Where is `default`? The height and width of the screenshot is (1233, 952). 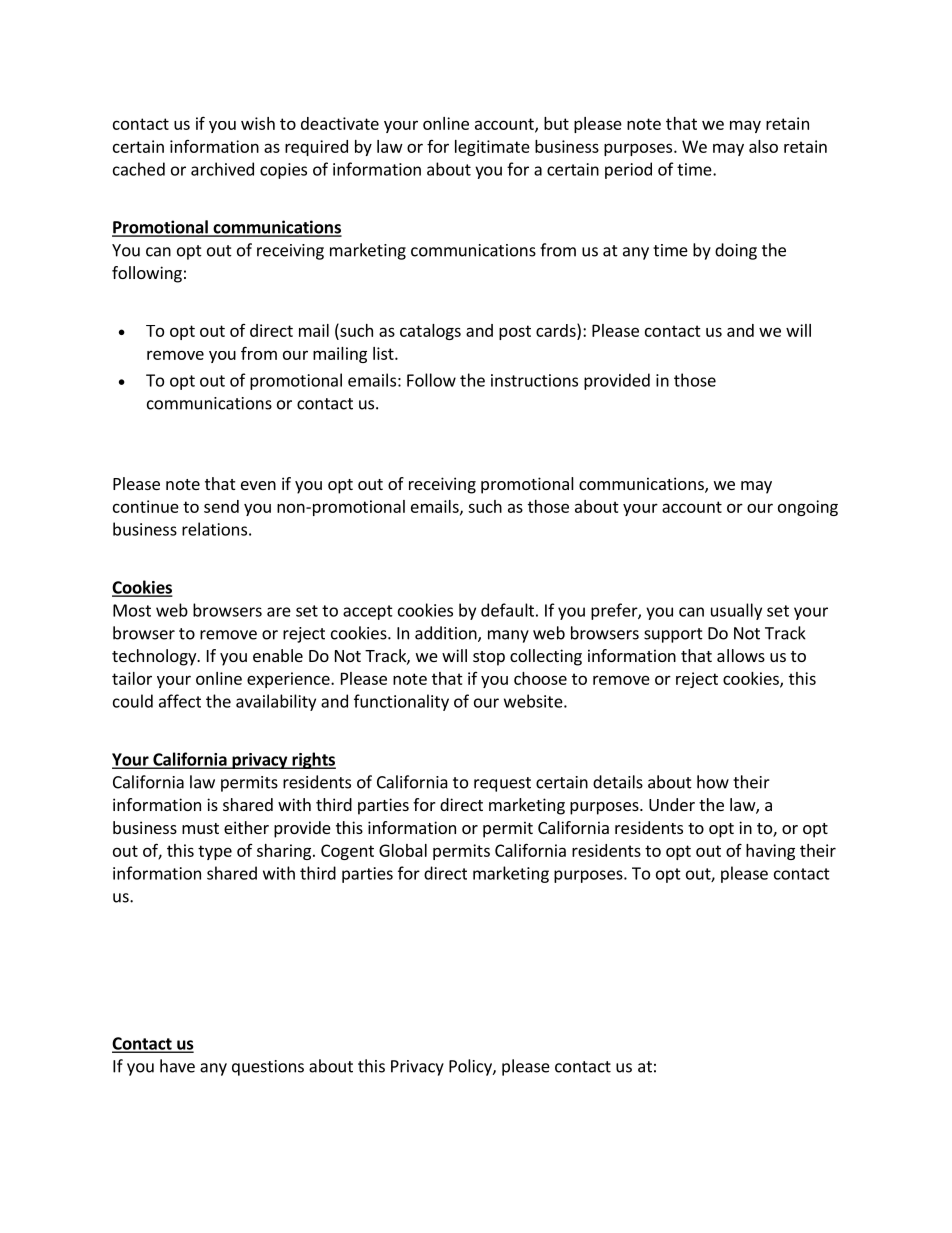 default is located at coordinates (507, 610).
